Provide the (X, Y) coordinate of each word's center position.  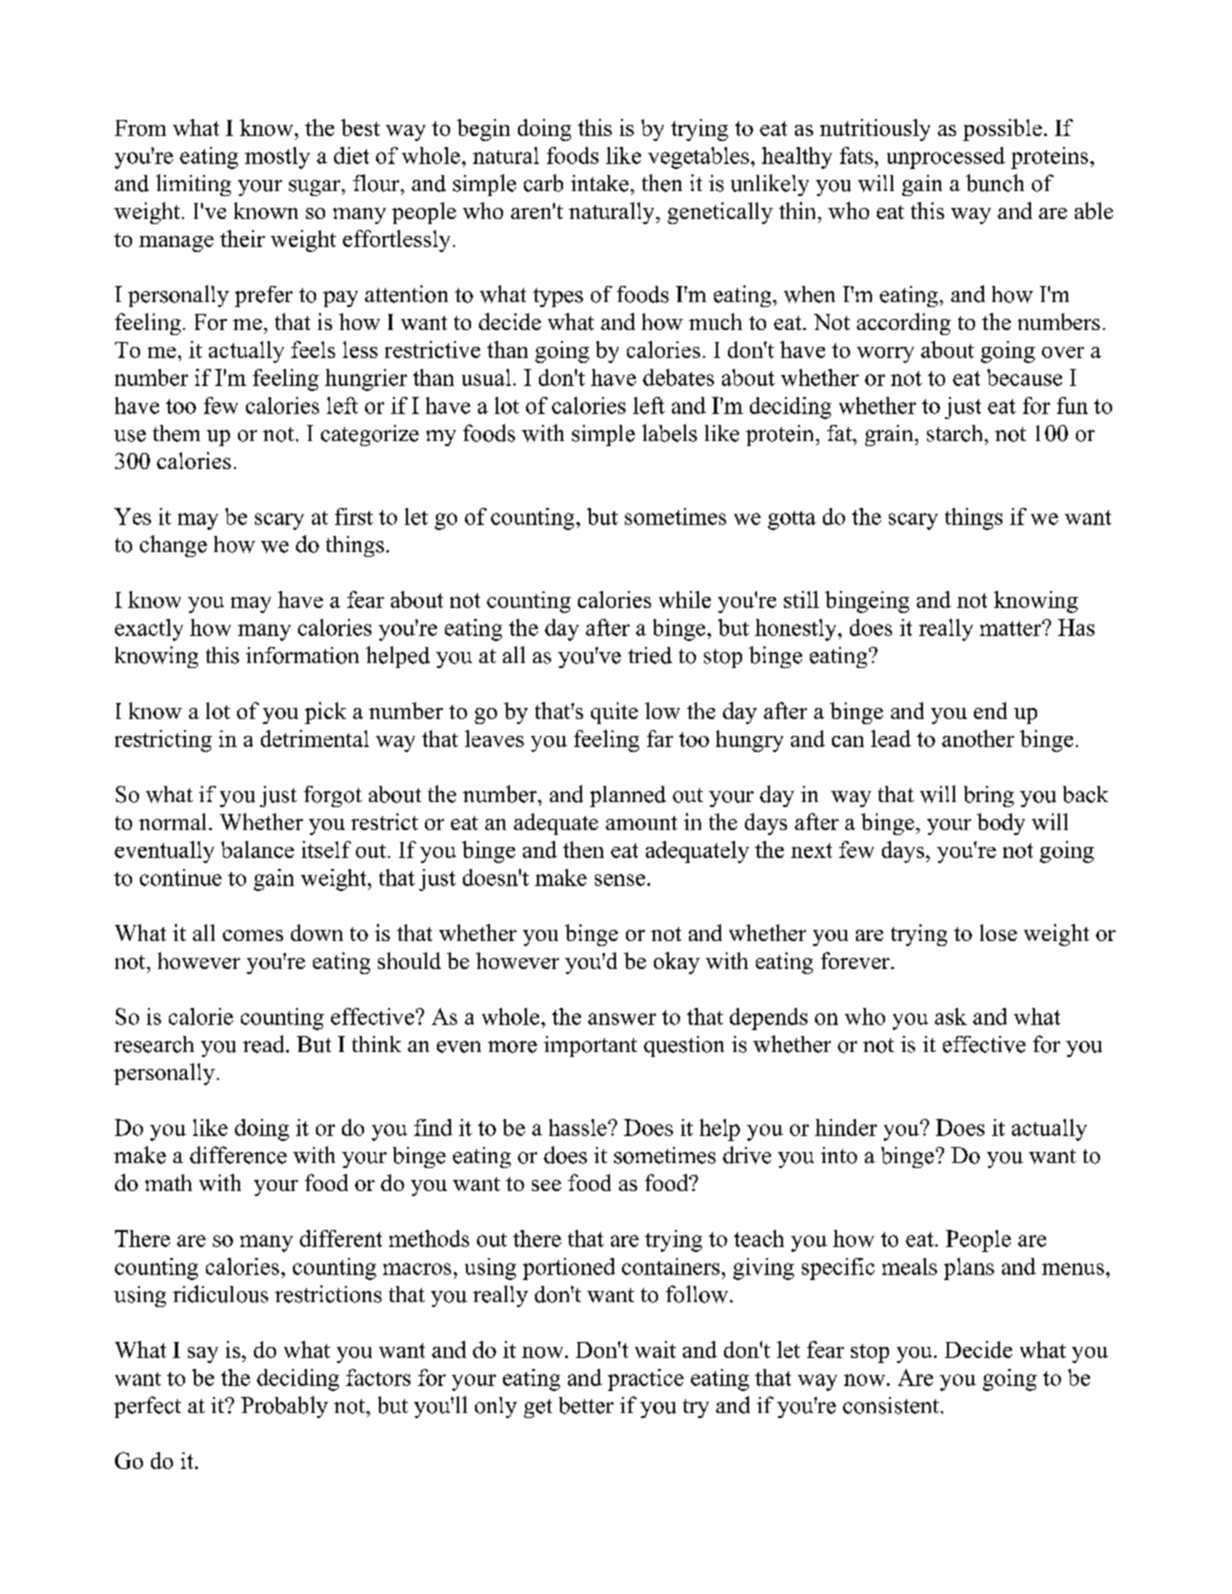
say (203, 1355)
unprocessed (946, 158)
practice (646, 1380)
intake (600, 183)
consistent (891, 1405)
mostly (277, 158)
